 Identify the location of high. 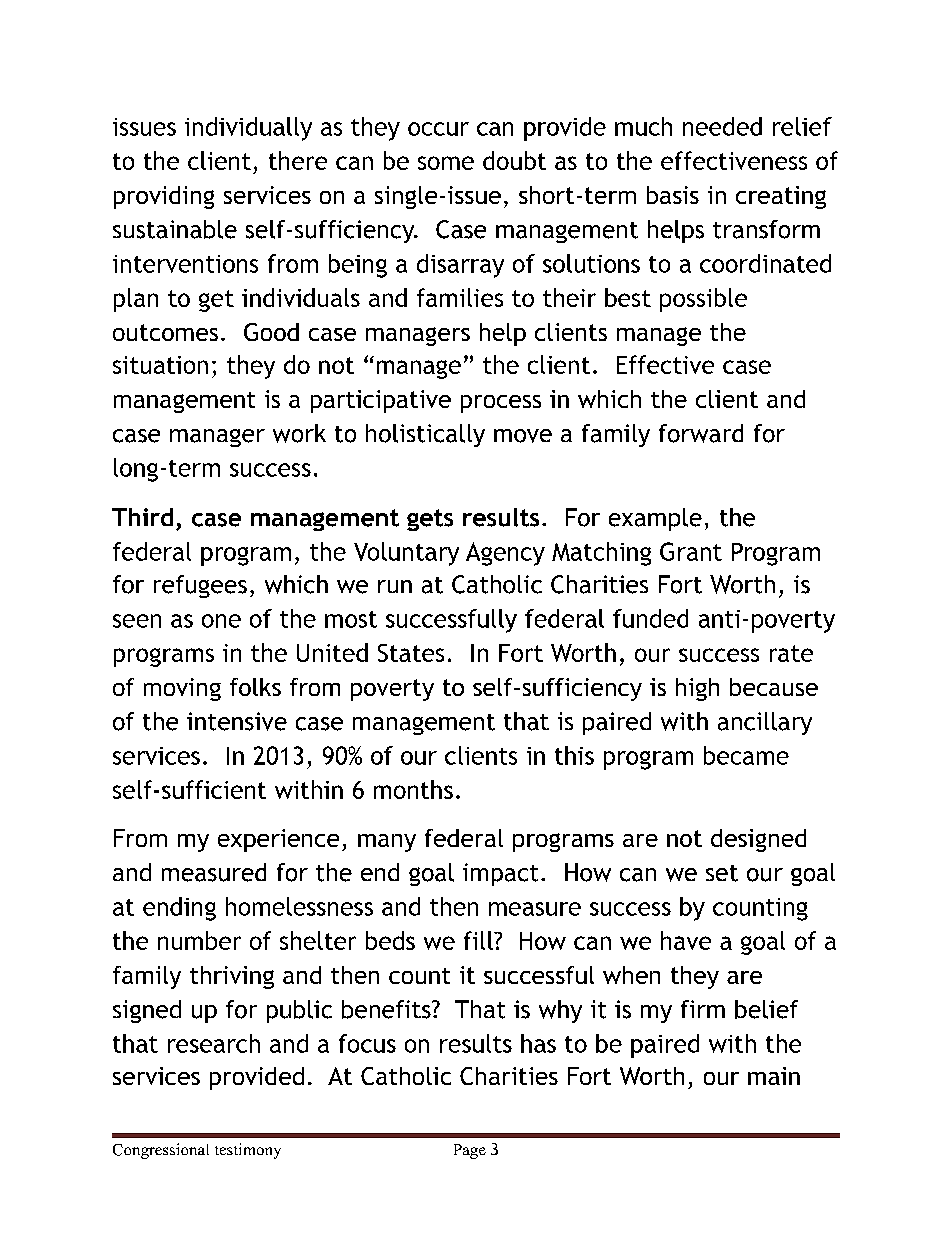
(697, 689).
